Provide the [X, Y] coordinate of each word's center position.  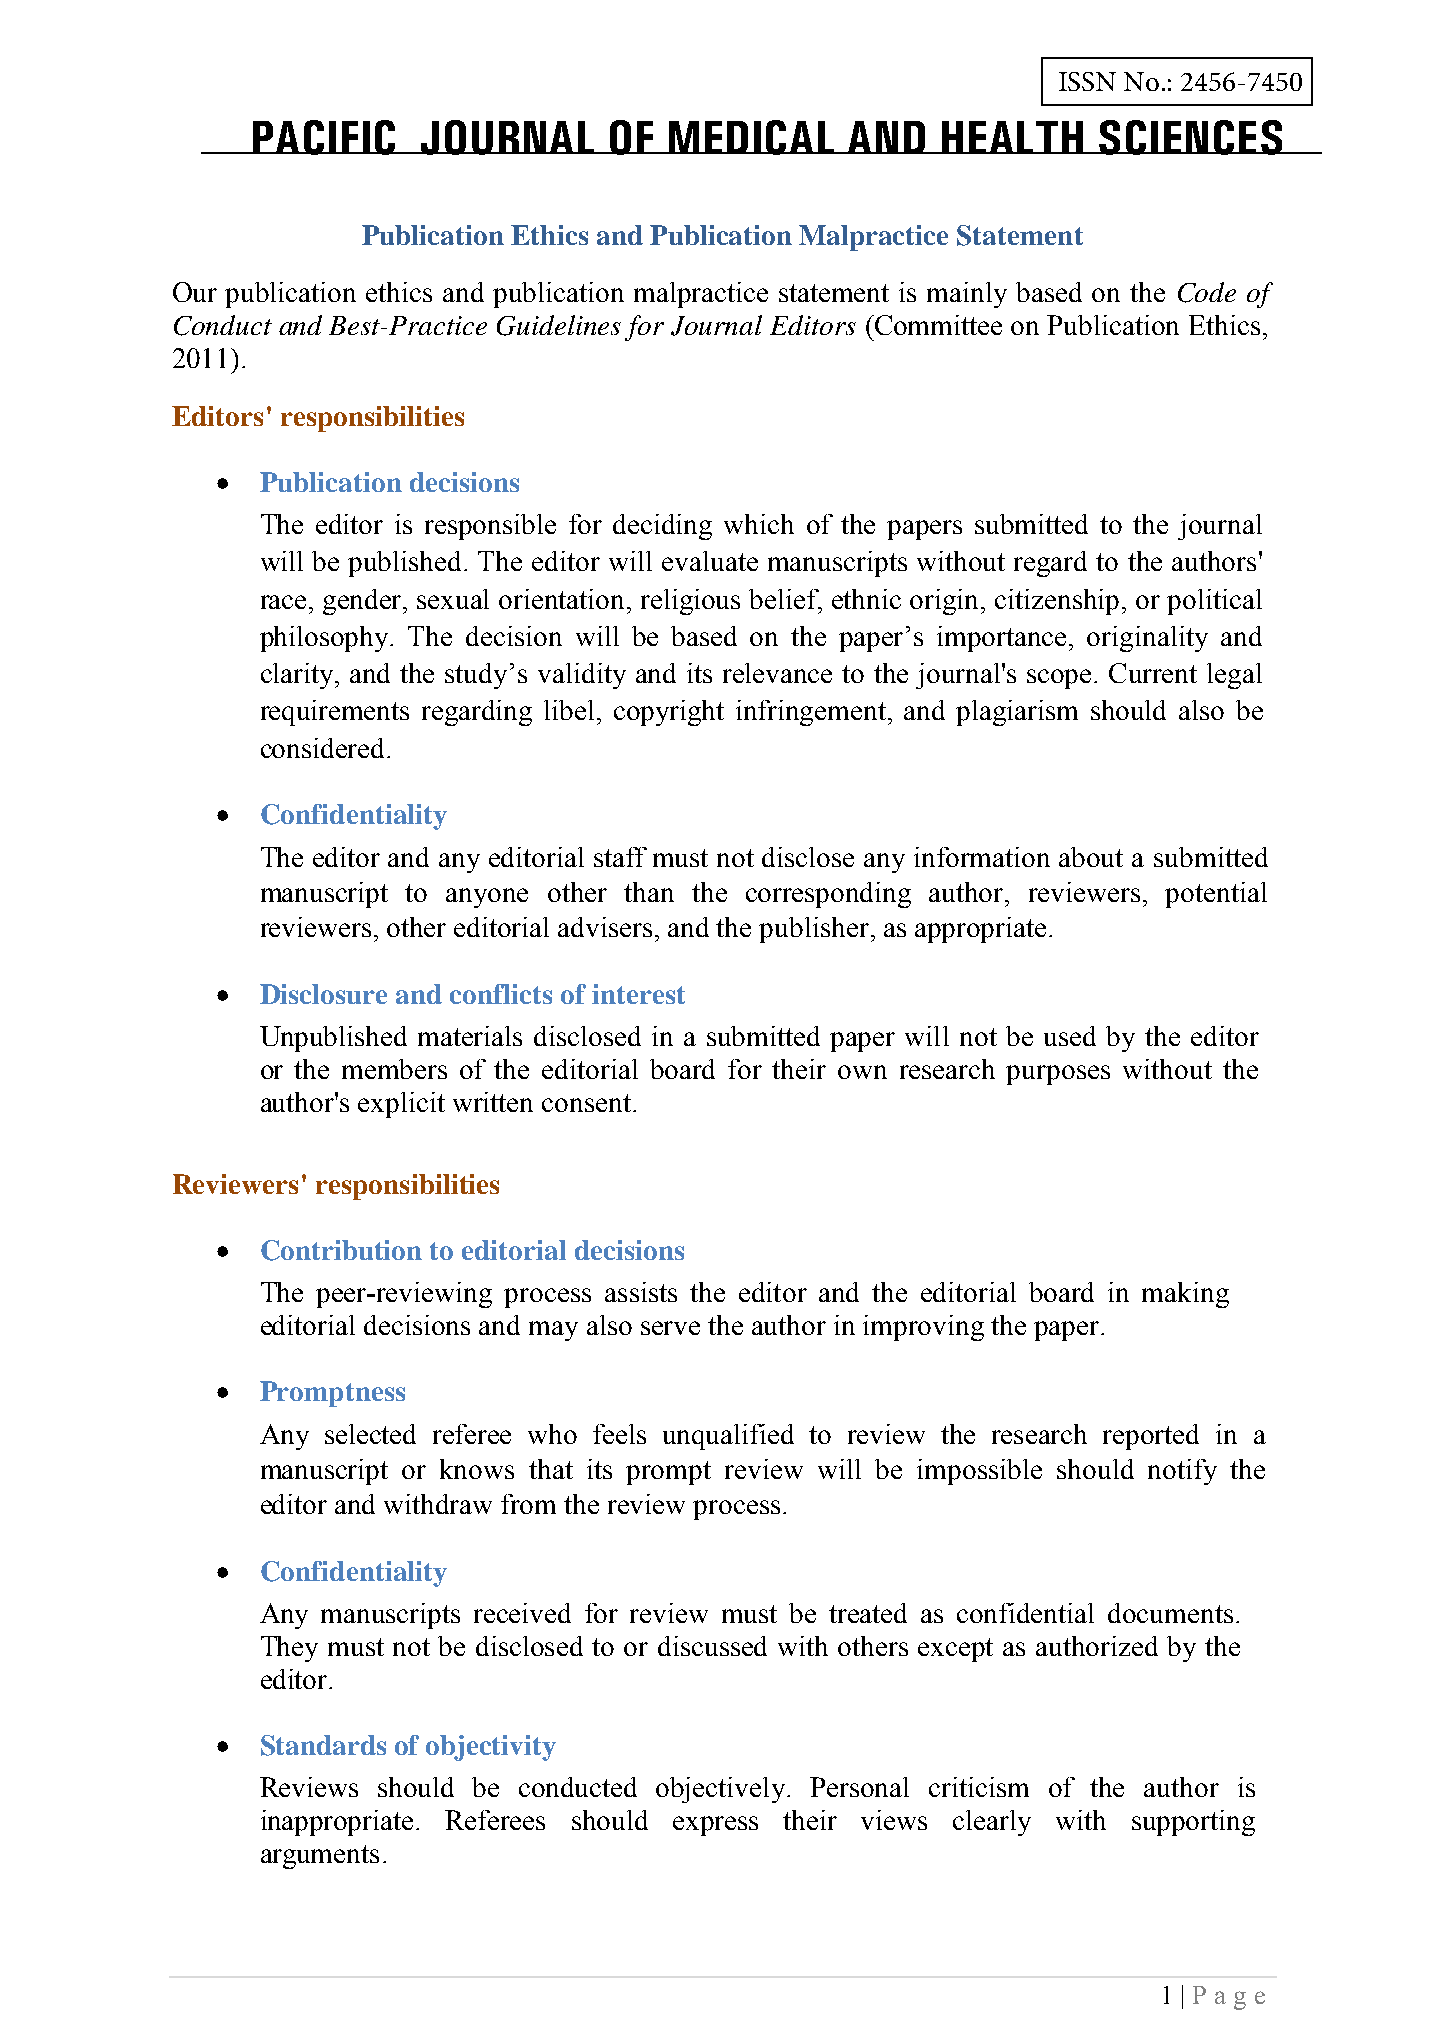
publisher [814, 930]
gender [364, 602]
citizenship [1057, 602]
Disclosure [323, 994]
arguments [320, 1857]
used [1070, 1036]
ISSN [1087, 81]
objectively [722, 1790]
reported [1151, 1437]
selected [370, 1434]
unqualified [728, 1437]
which [759, 524]
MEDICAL [752, 137]
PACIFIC [325, 137]
